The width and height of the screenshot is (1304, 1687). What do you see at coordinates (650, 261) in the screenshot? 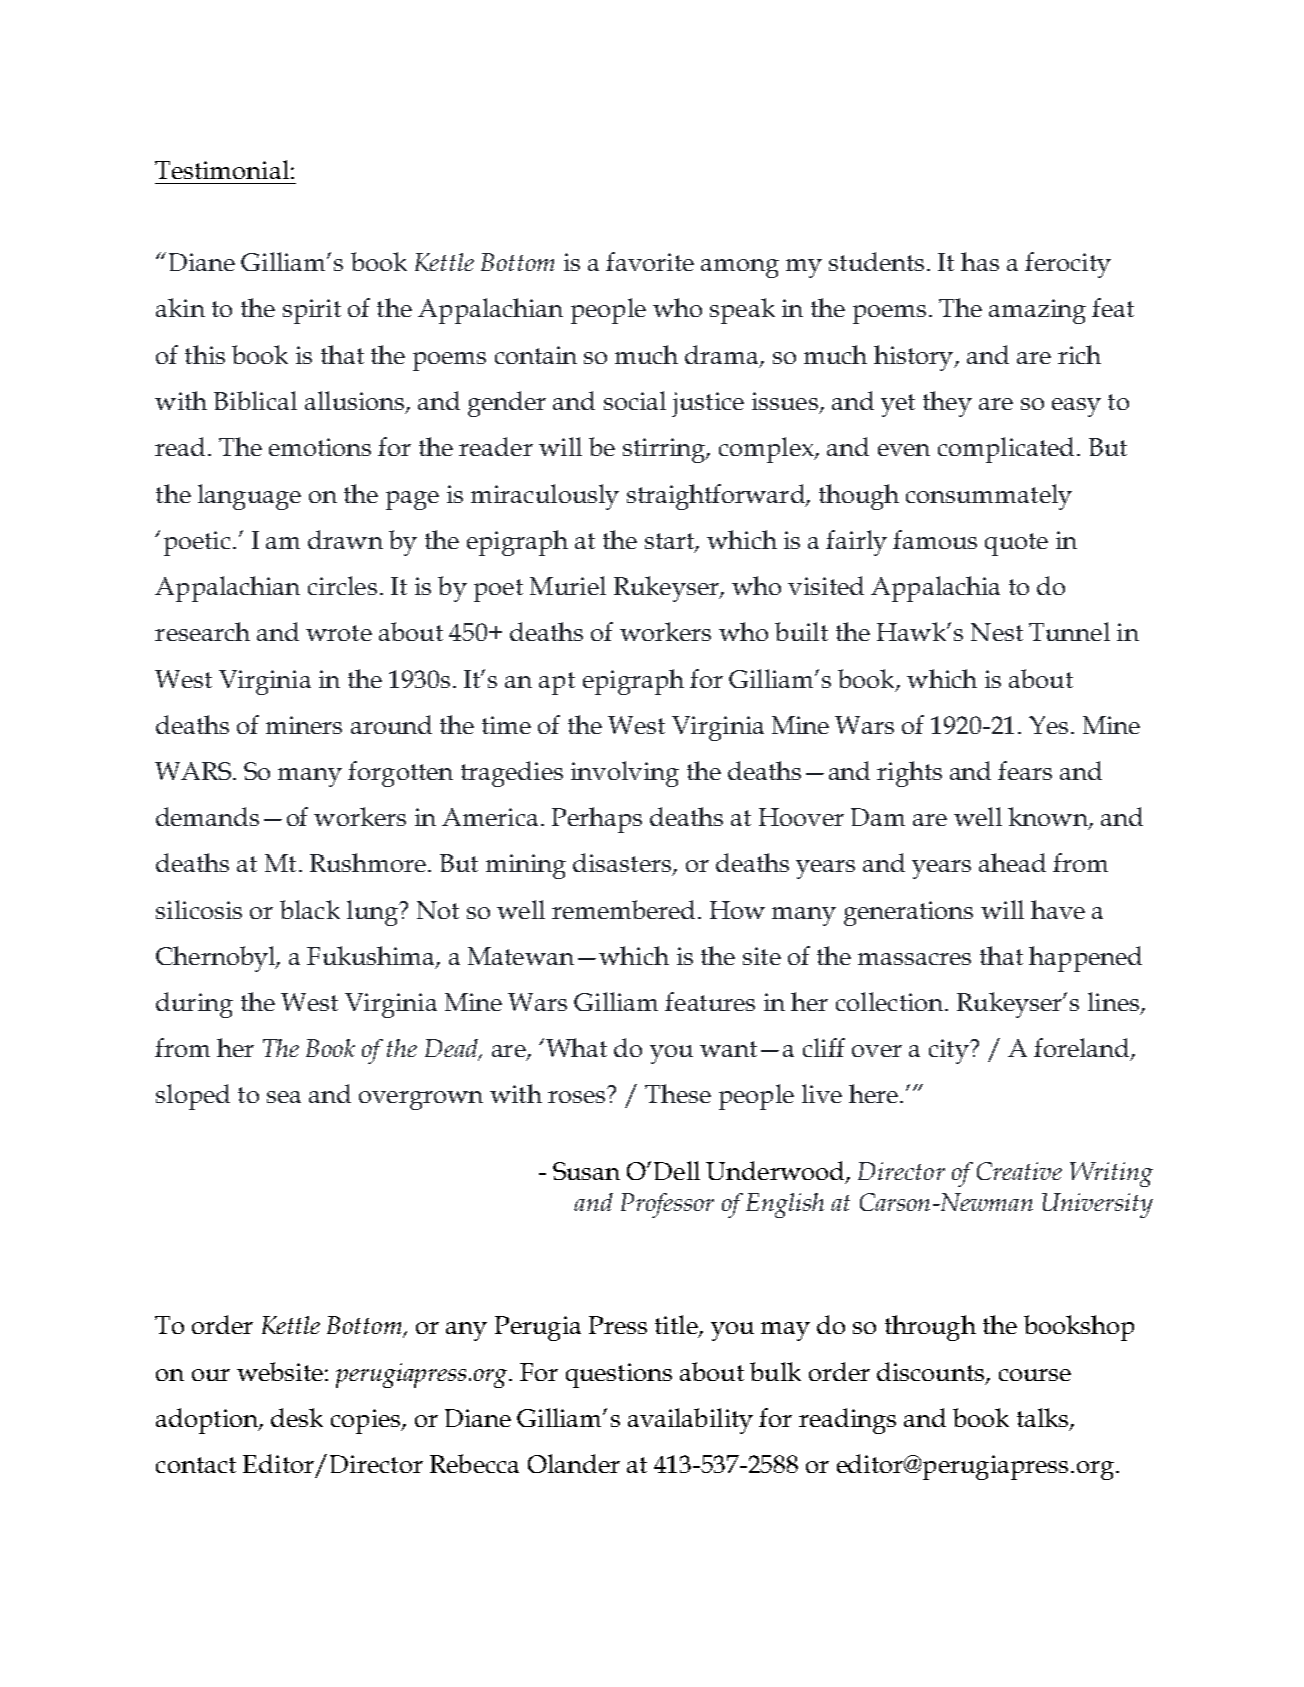
I see `favorite` at bounding box center [650, 261].
